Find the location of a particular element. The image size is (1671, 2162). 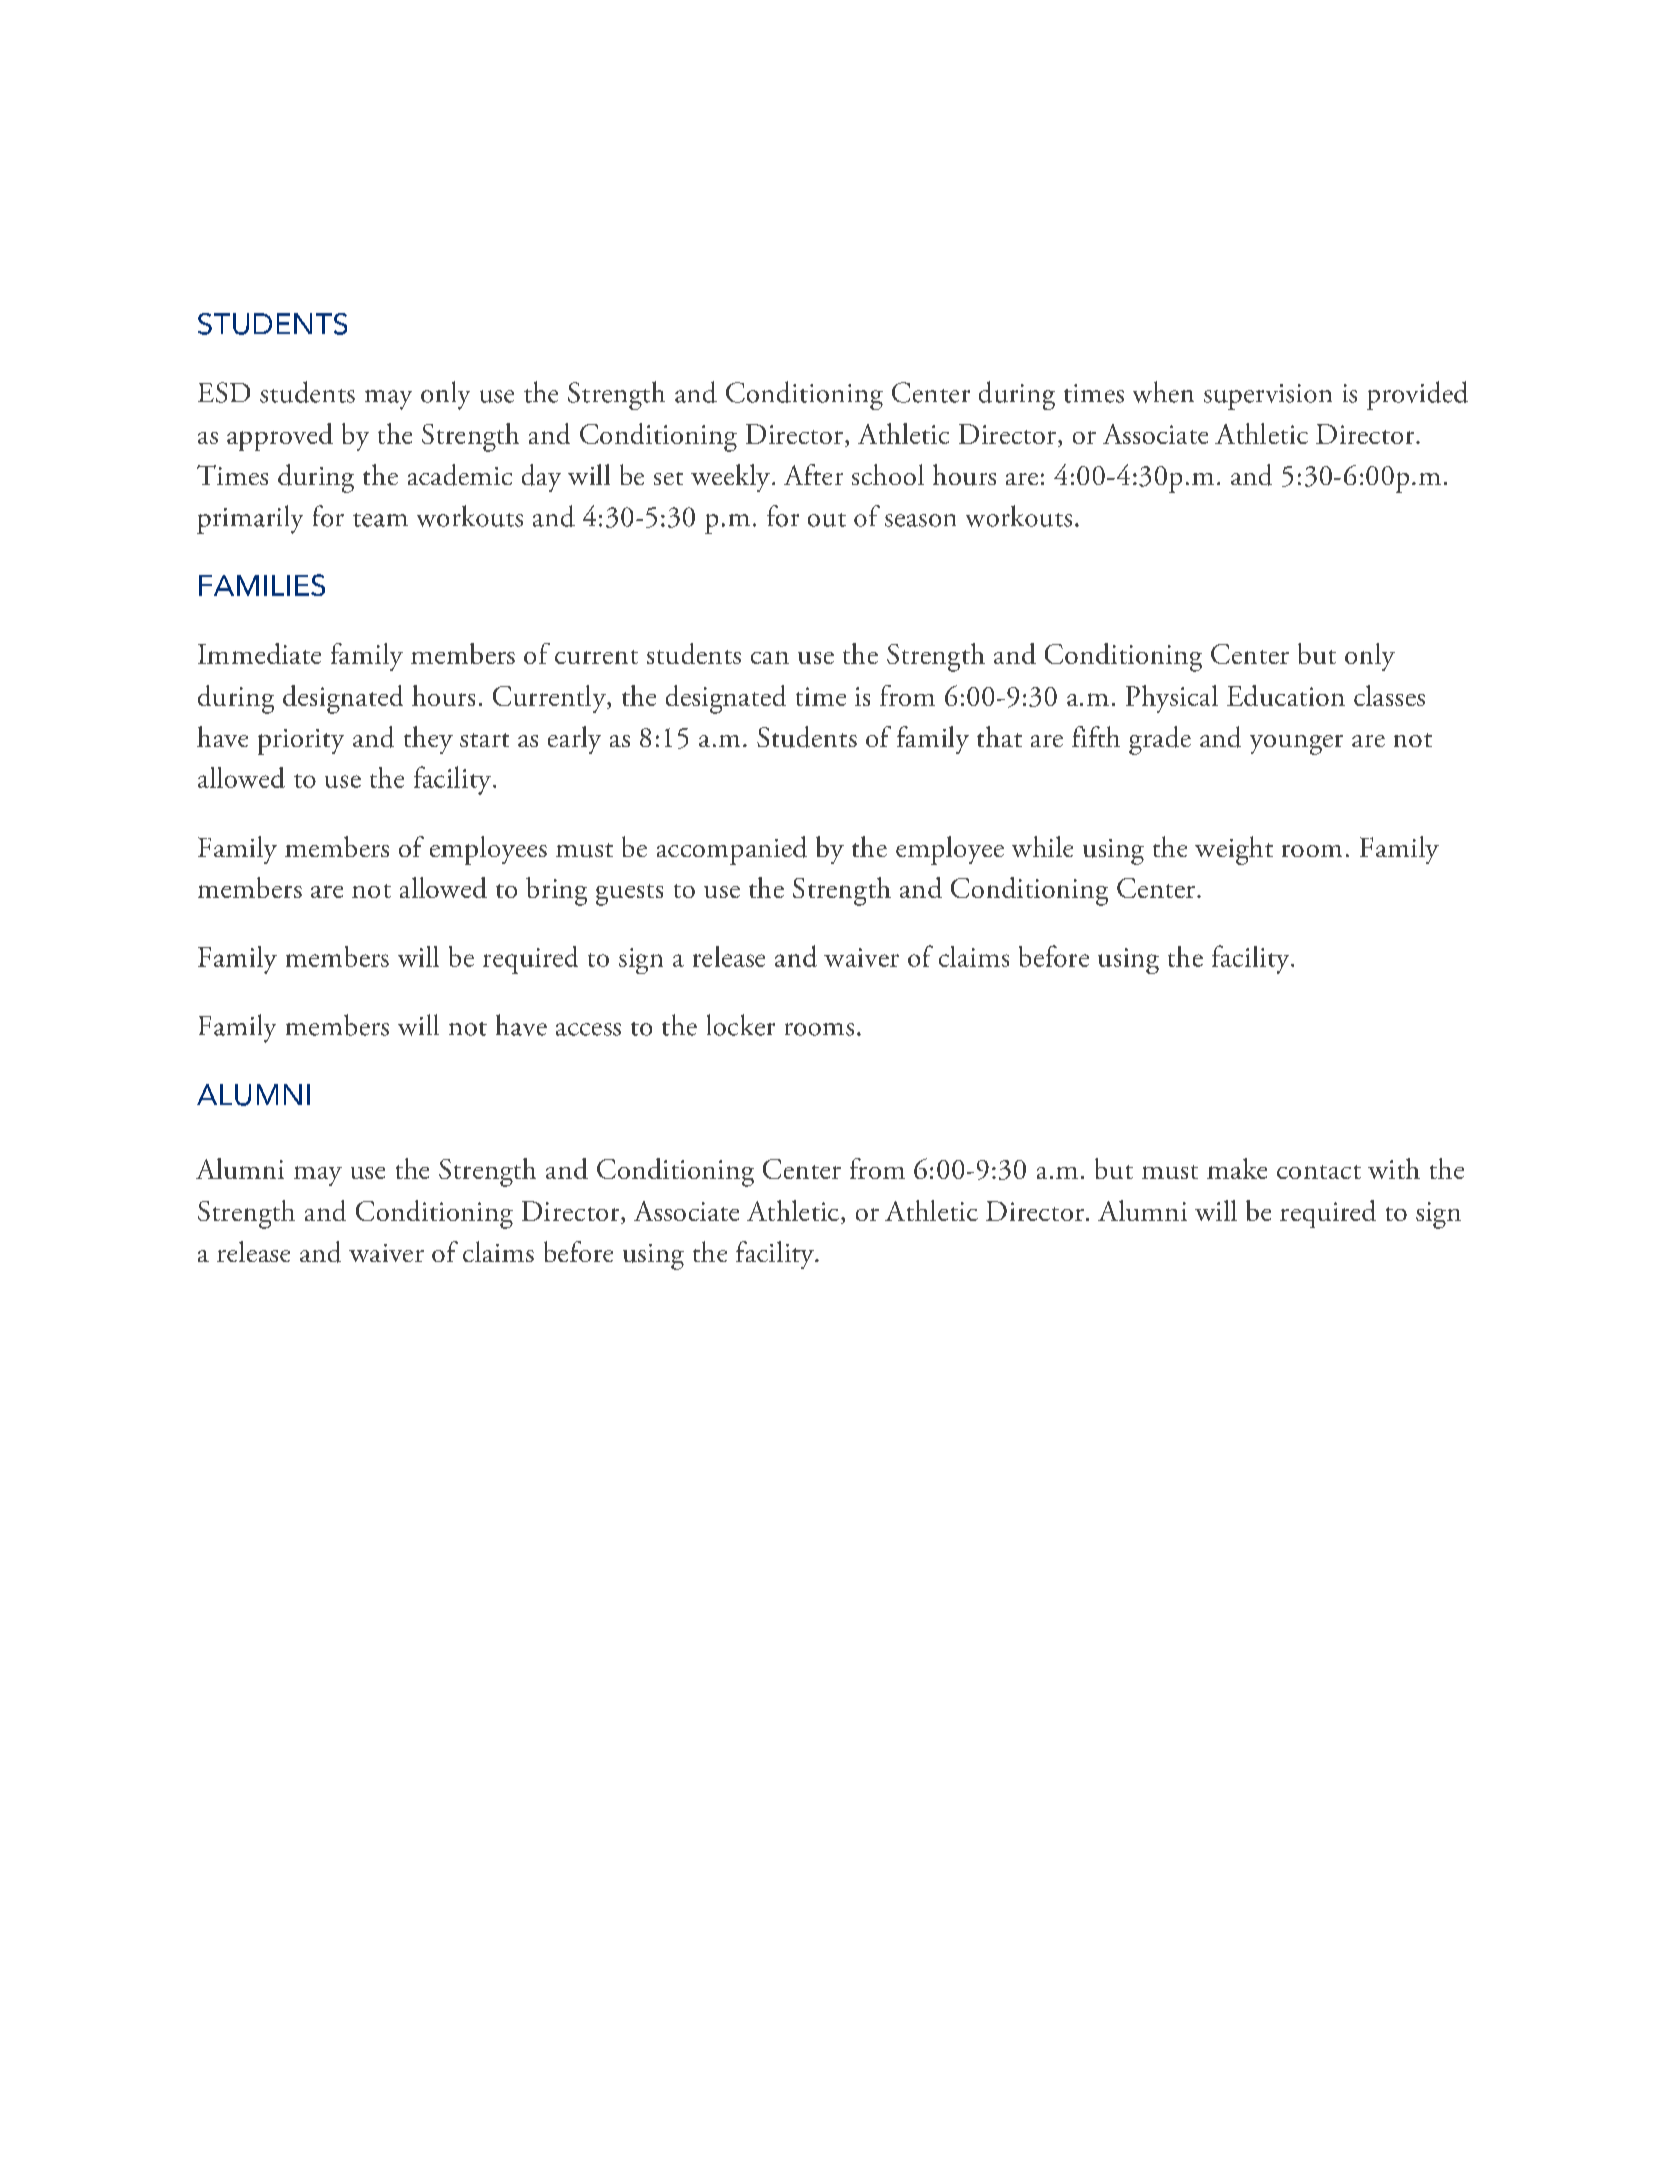

priority is located at coordinates (301, 742).
